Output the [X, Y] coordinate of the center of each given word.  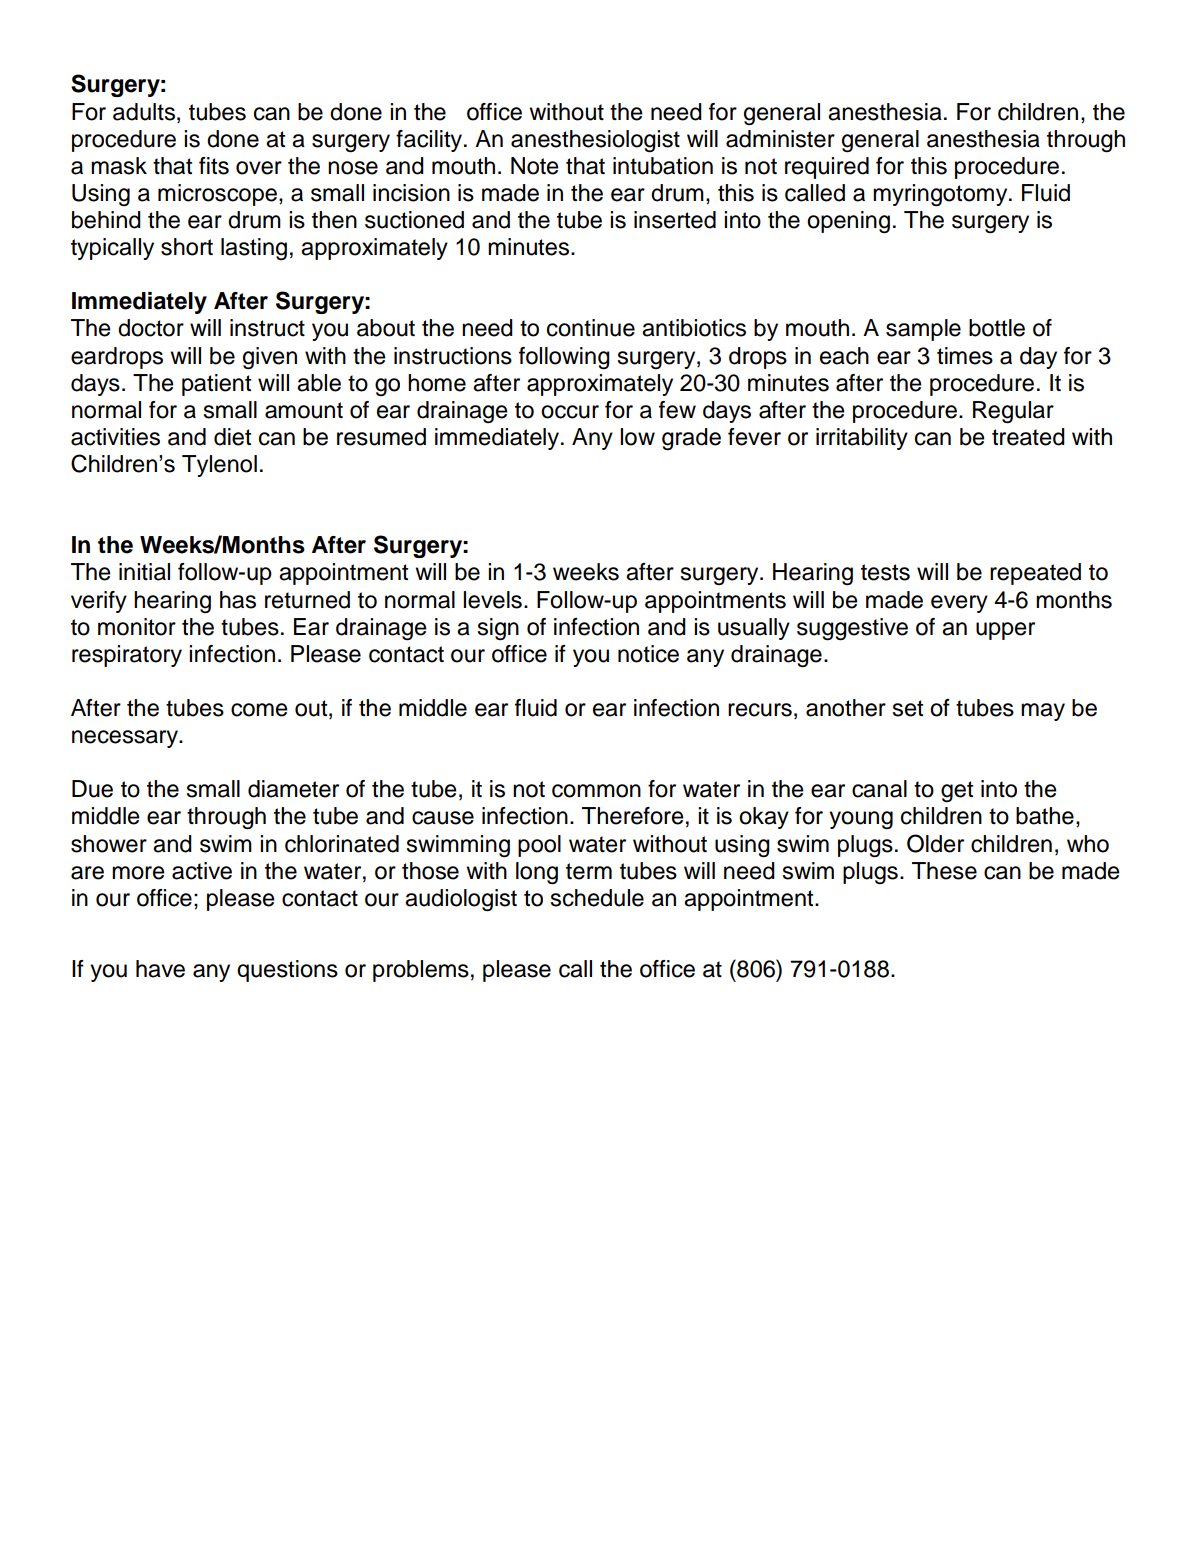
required [827, 168]
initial [144, 572]
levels [492, 600]
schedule [597, 898]
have [160, 969]
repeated [1035, 574]
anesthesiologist [595, 141]
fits [214, 166]
